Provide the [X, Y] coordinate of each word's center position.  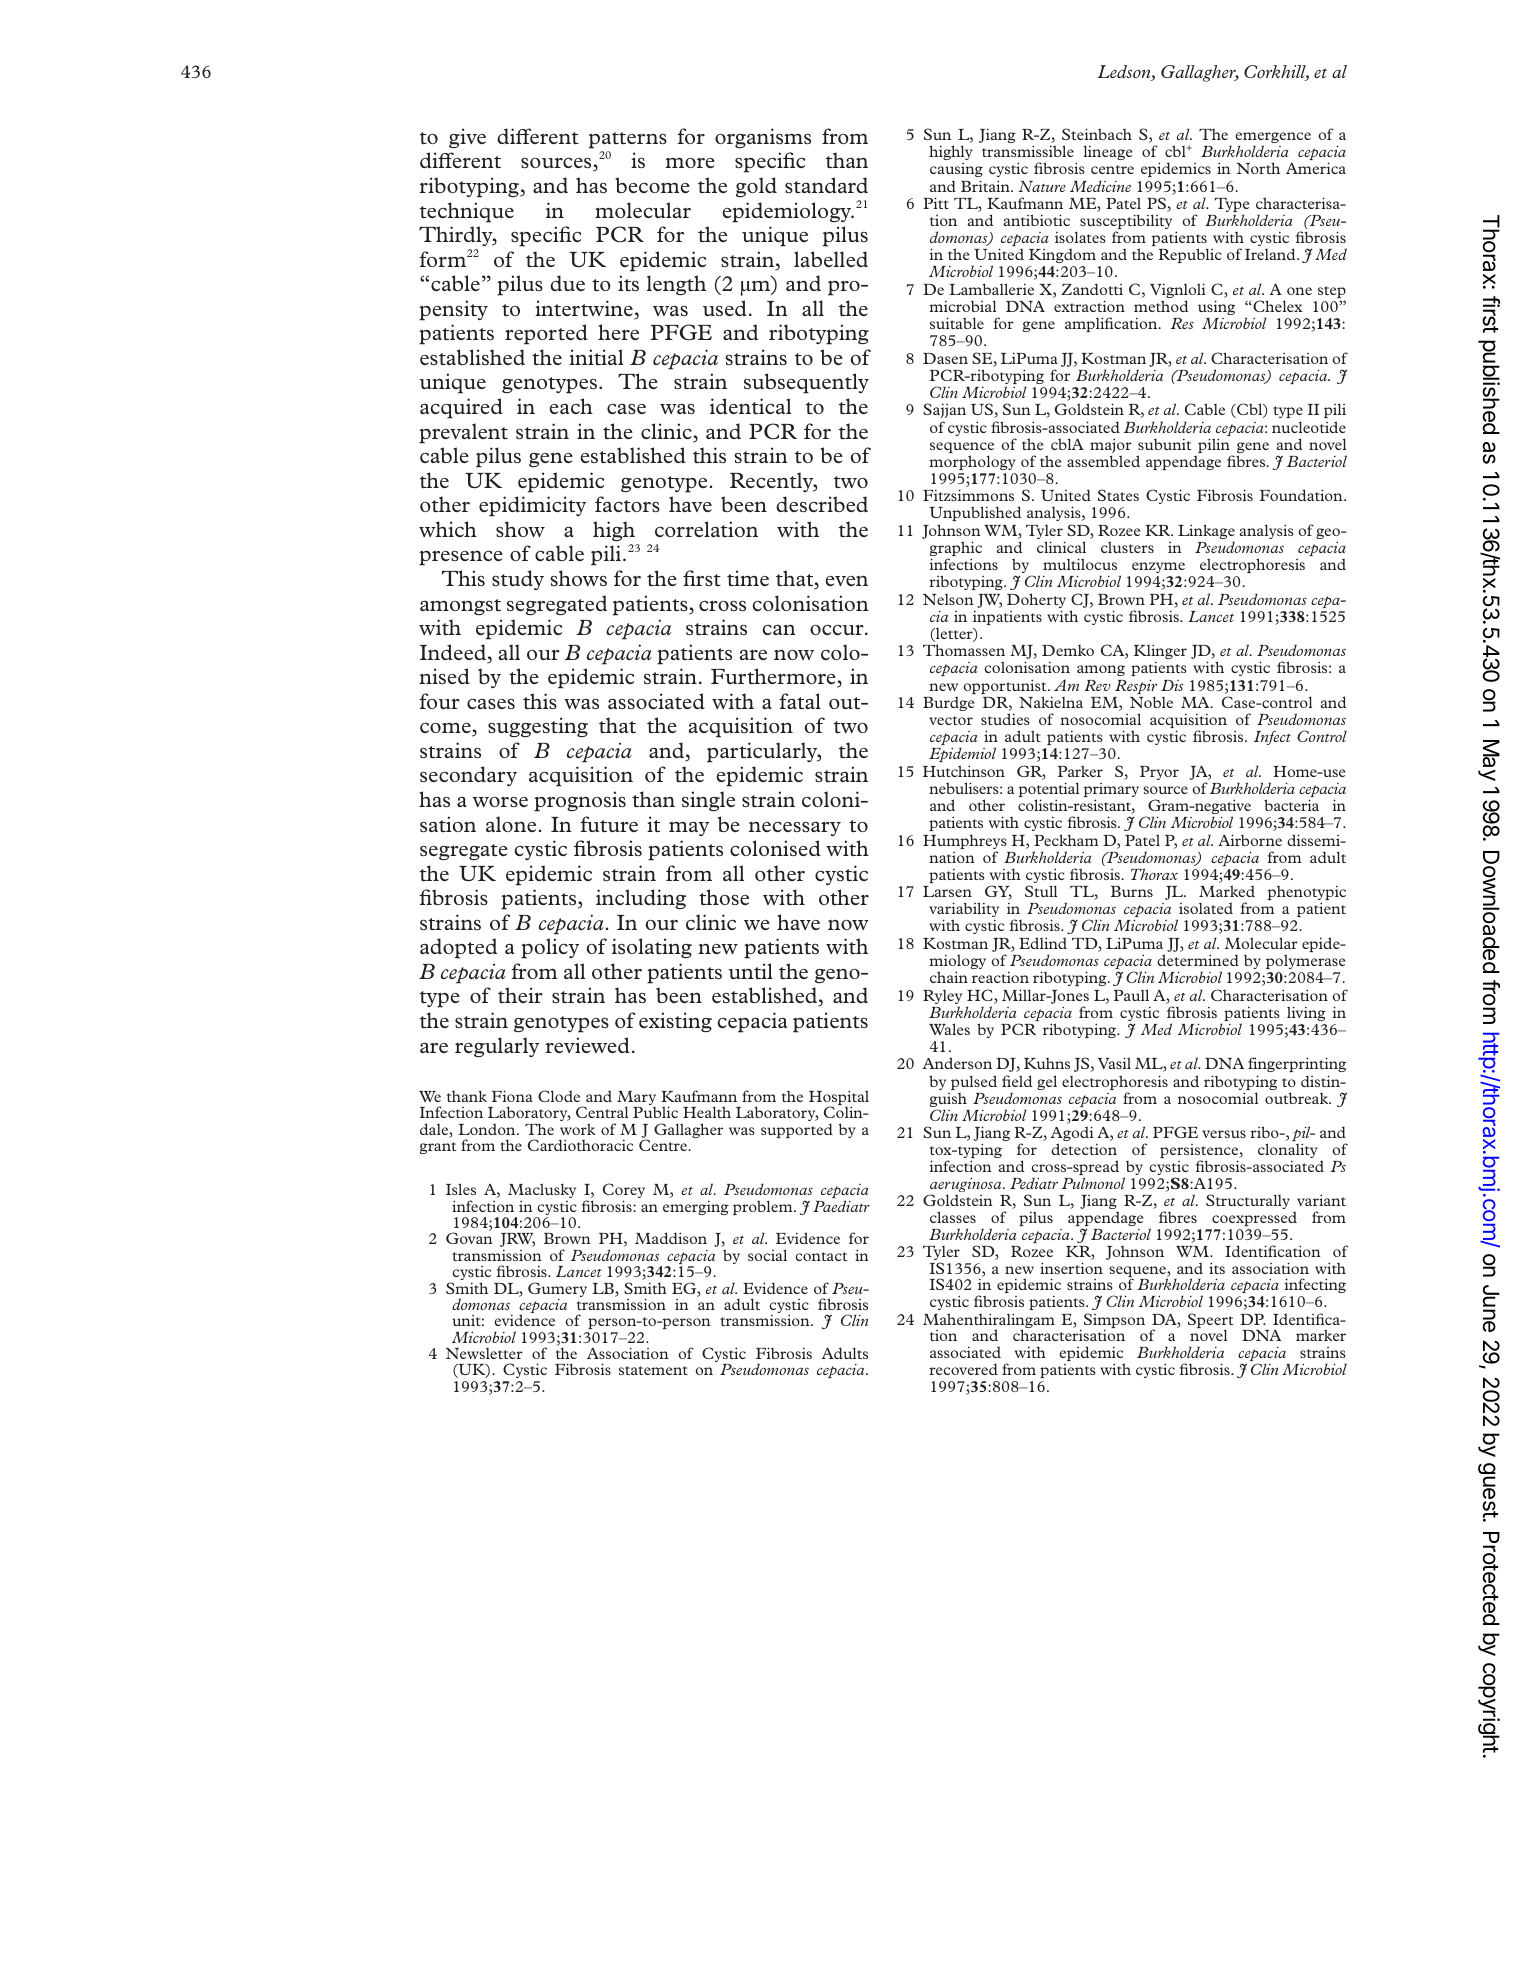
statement [653, 1370]
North [1258, 168]
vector [951, 720]
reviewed [587, 1045]
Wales [949, 1029]
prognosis [580, 801]
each [571, 406]
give [467, 138]
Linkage [1206, 533]
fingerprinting [1297, 1066]
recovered [963, 1369]
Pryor [1159, 773]
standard [826, 185]
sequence [962, 449]
